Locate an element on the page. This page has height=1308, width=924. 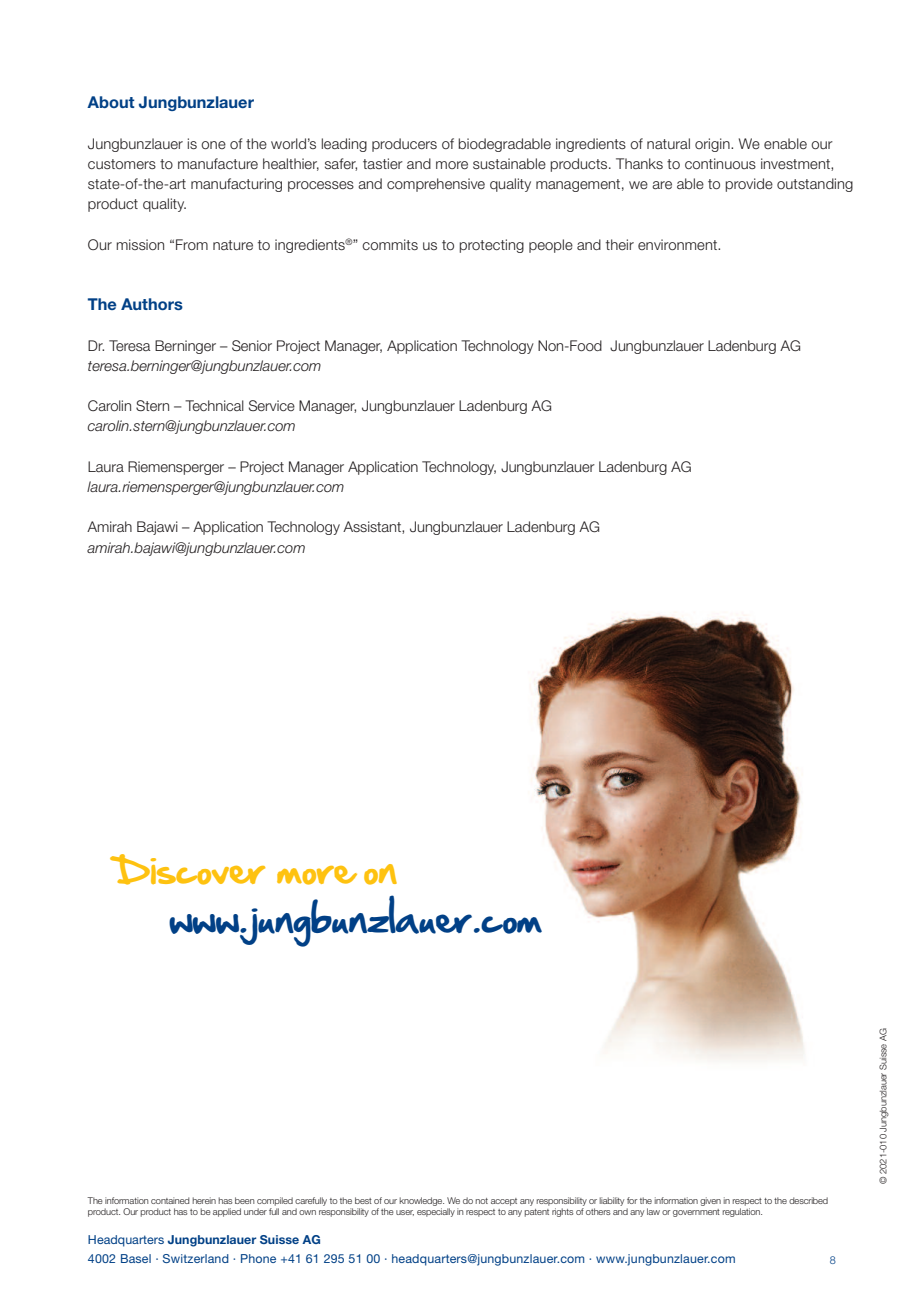
Discover is located at coordinates (187, 869).
